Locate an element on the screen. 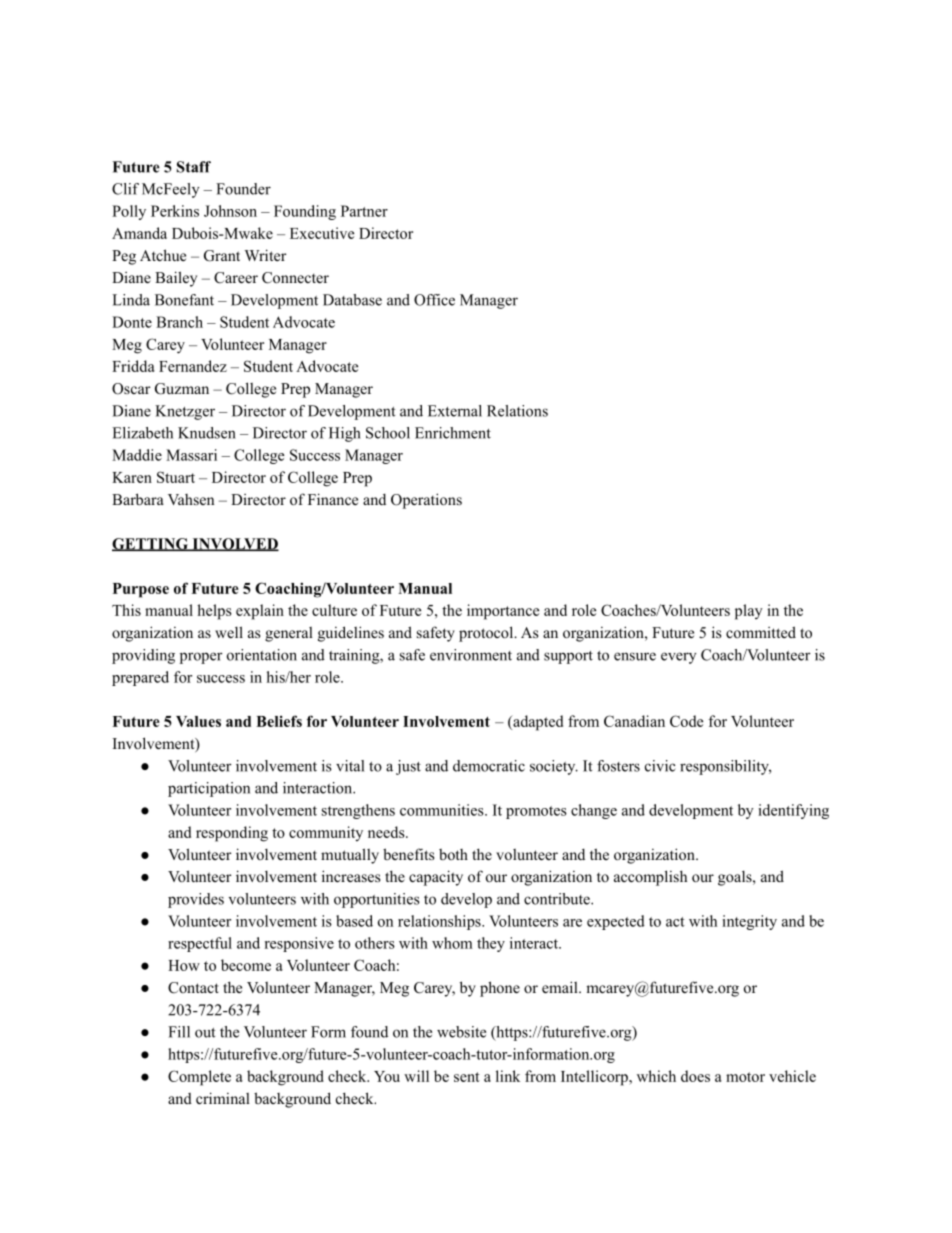  Johnson is located at coordinates (230, 211).
